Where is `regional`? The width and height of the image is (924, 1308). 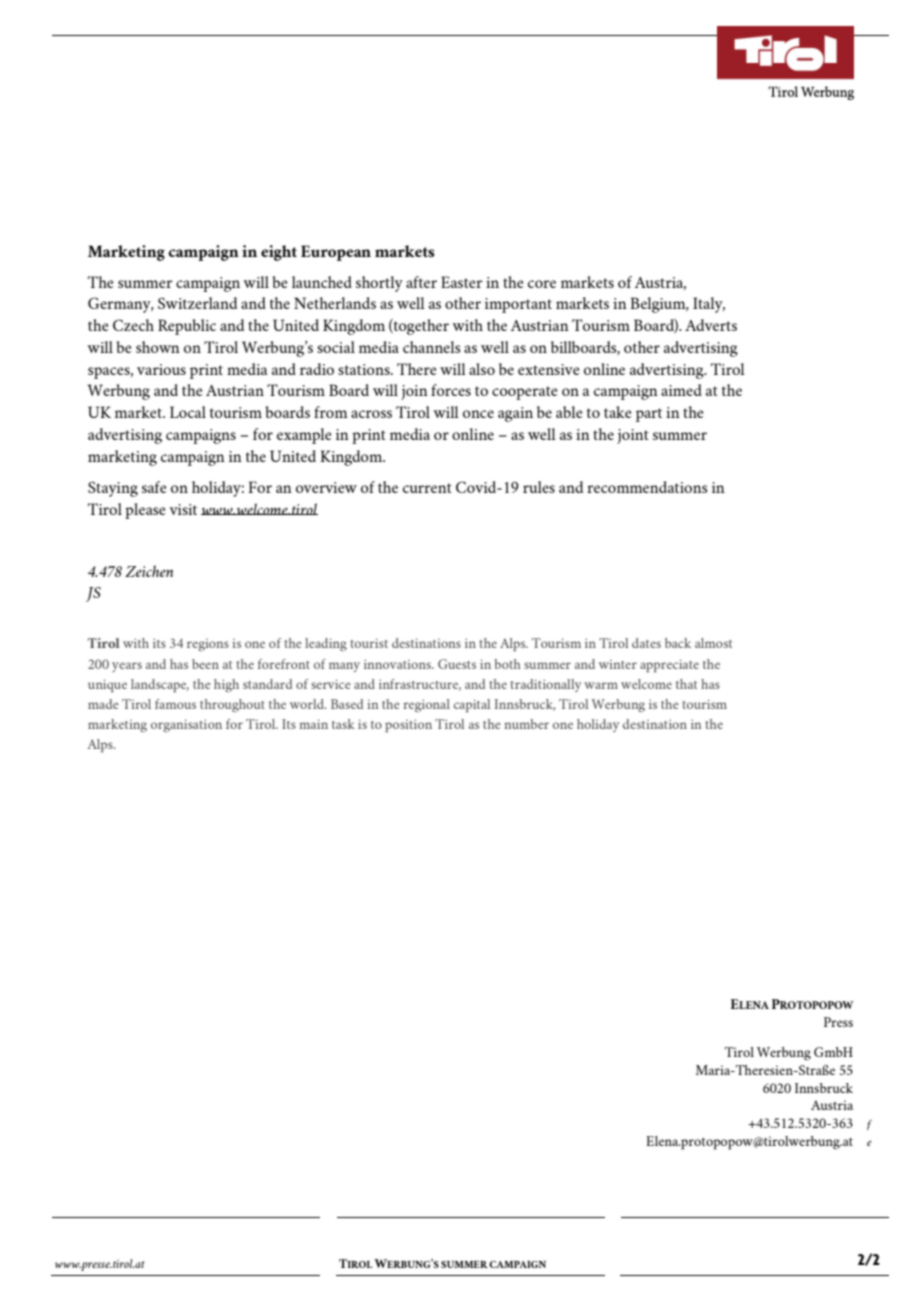
regional is located at coordinates (426, 705).
